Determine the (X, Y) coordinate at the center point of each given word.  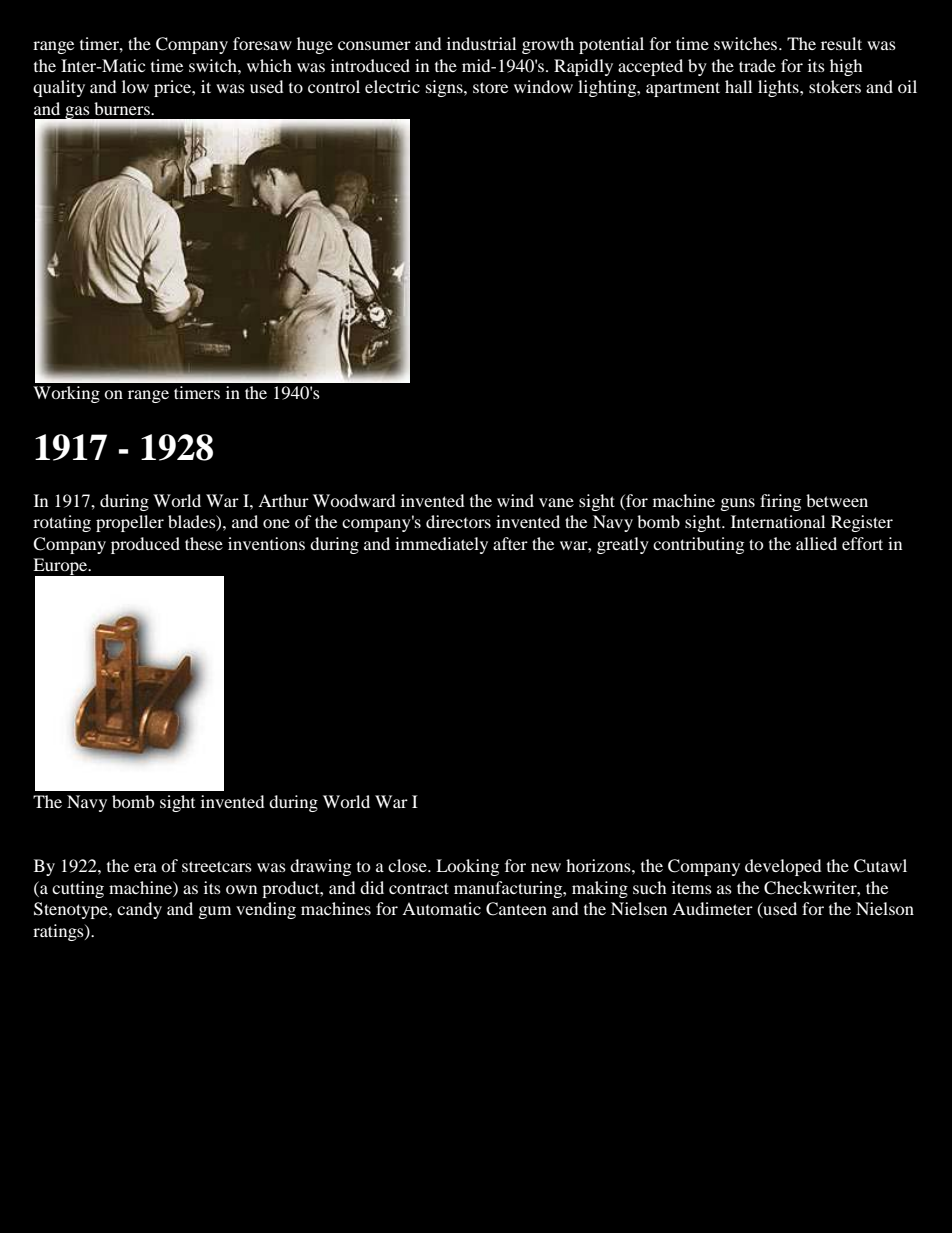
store (490, 87)
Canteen (516, 909)
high (846, 67)
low (135, 86)
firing (780, 502)
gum (215, 912)
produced (145, 545)
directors (458, 521)
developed (783, 867)
